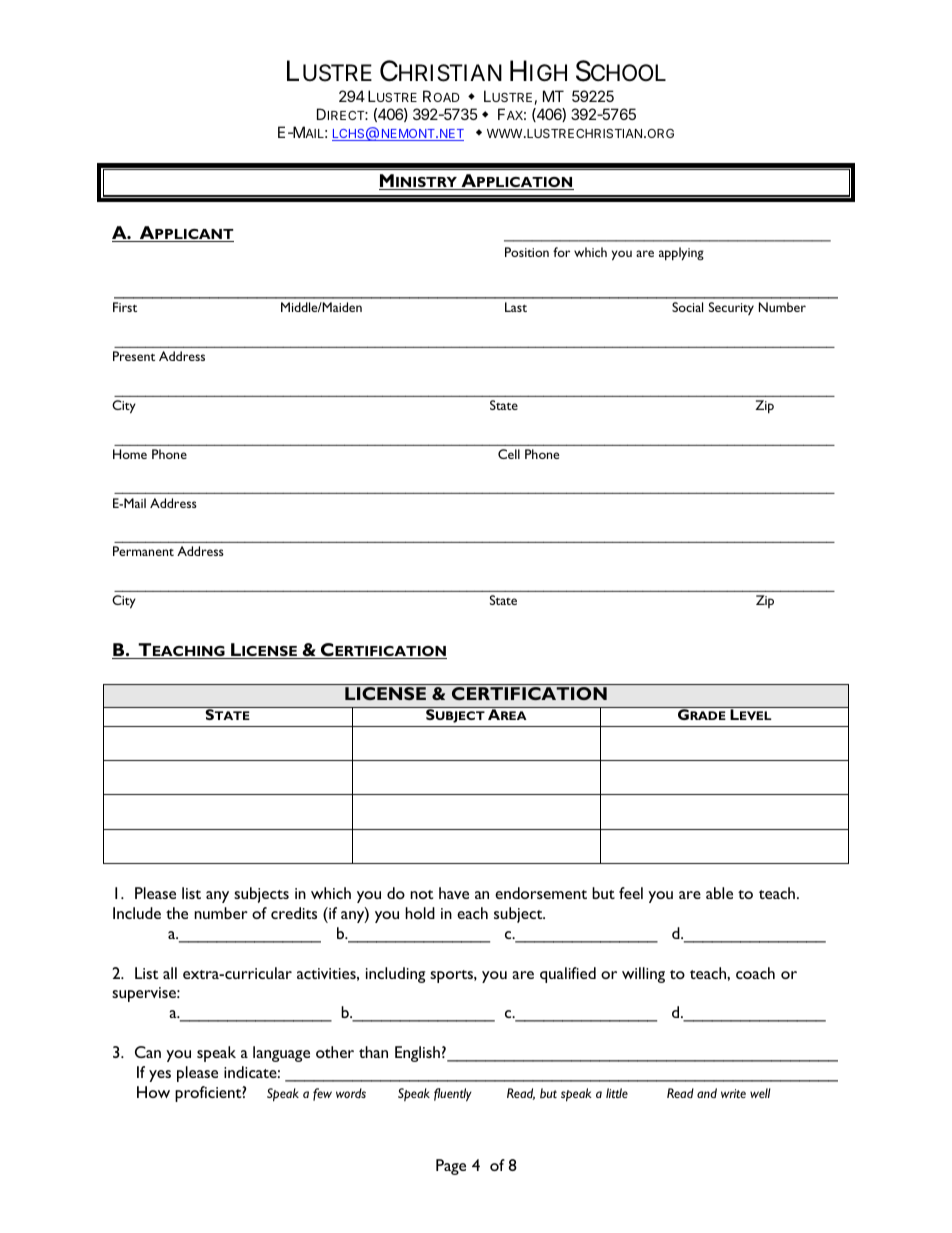 The width and height of the screenshot is (952, 1233). I want to click on First, so click(125, 307).
